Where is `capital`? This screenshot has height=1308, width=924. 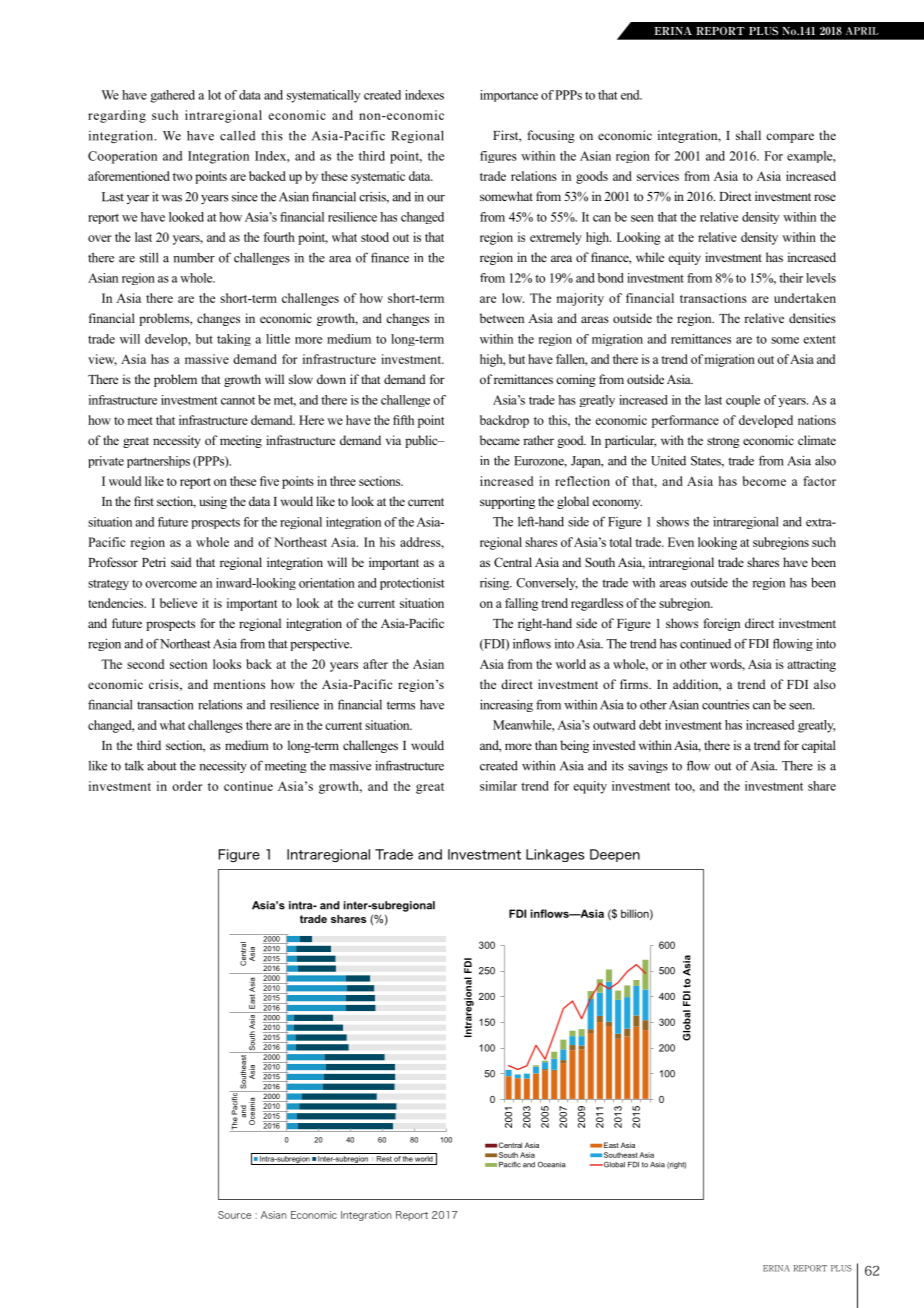 capital is located at coordinates (819, 746).
